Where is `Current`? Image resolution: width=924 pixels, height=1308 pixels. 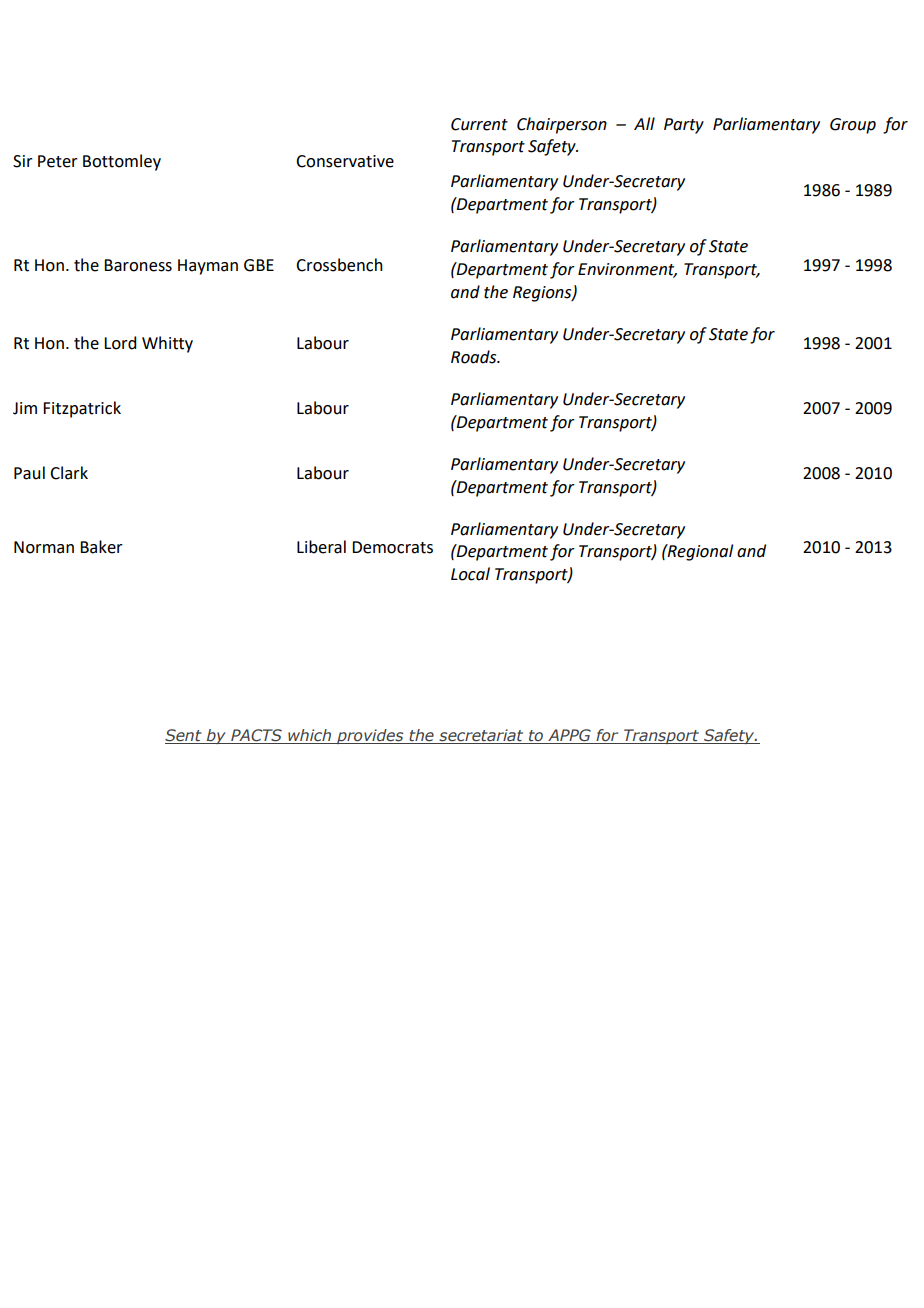
Current is located at coordinates (479, 124).
